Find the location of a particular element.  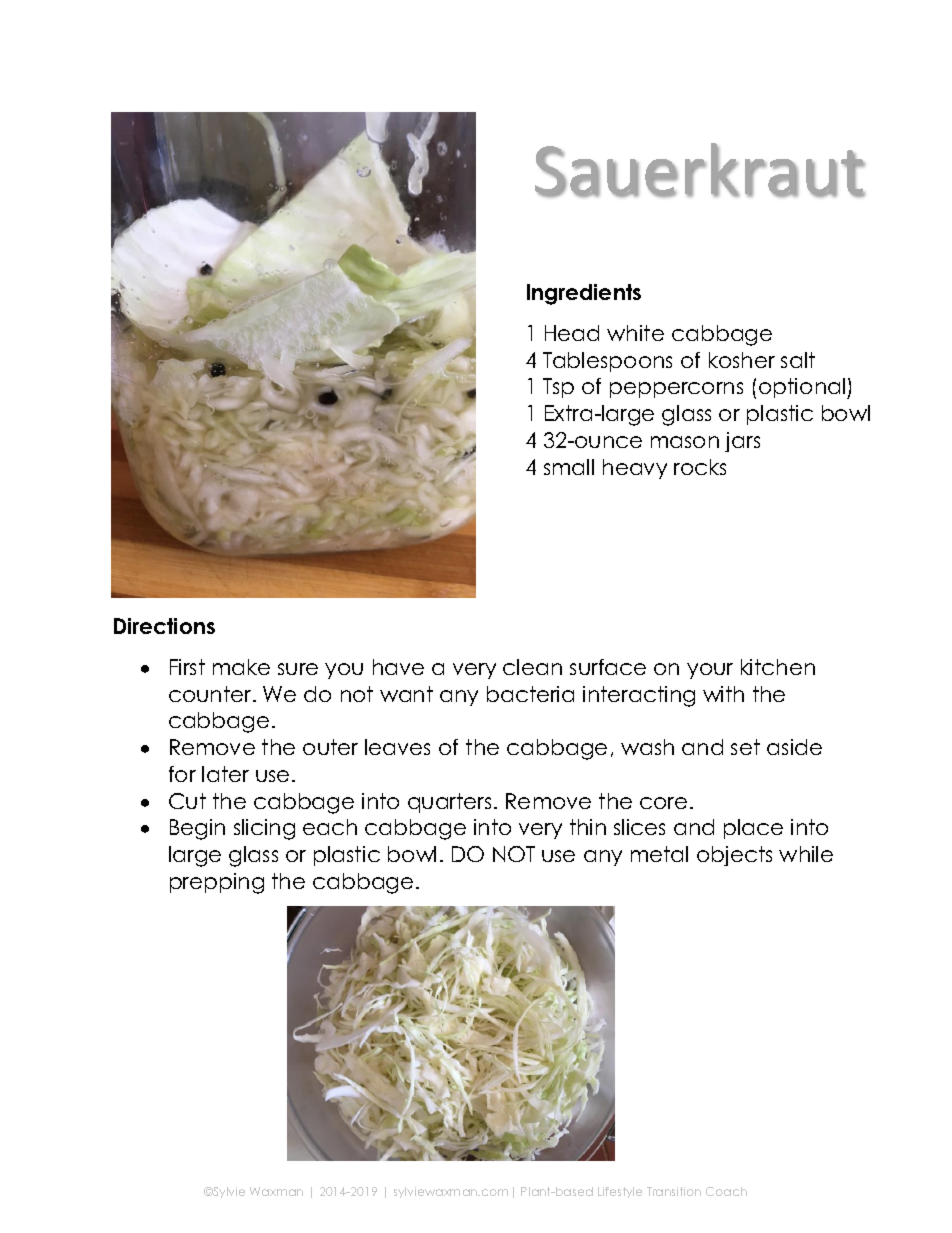

slicing is located at coordinates (264, 829).
